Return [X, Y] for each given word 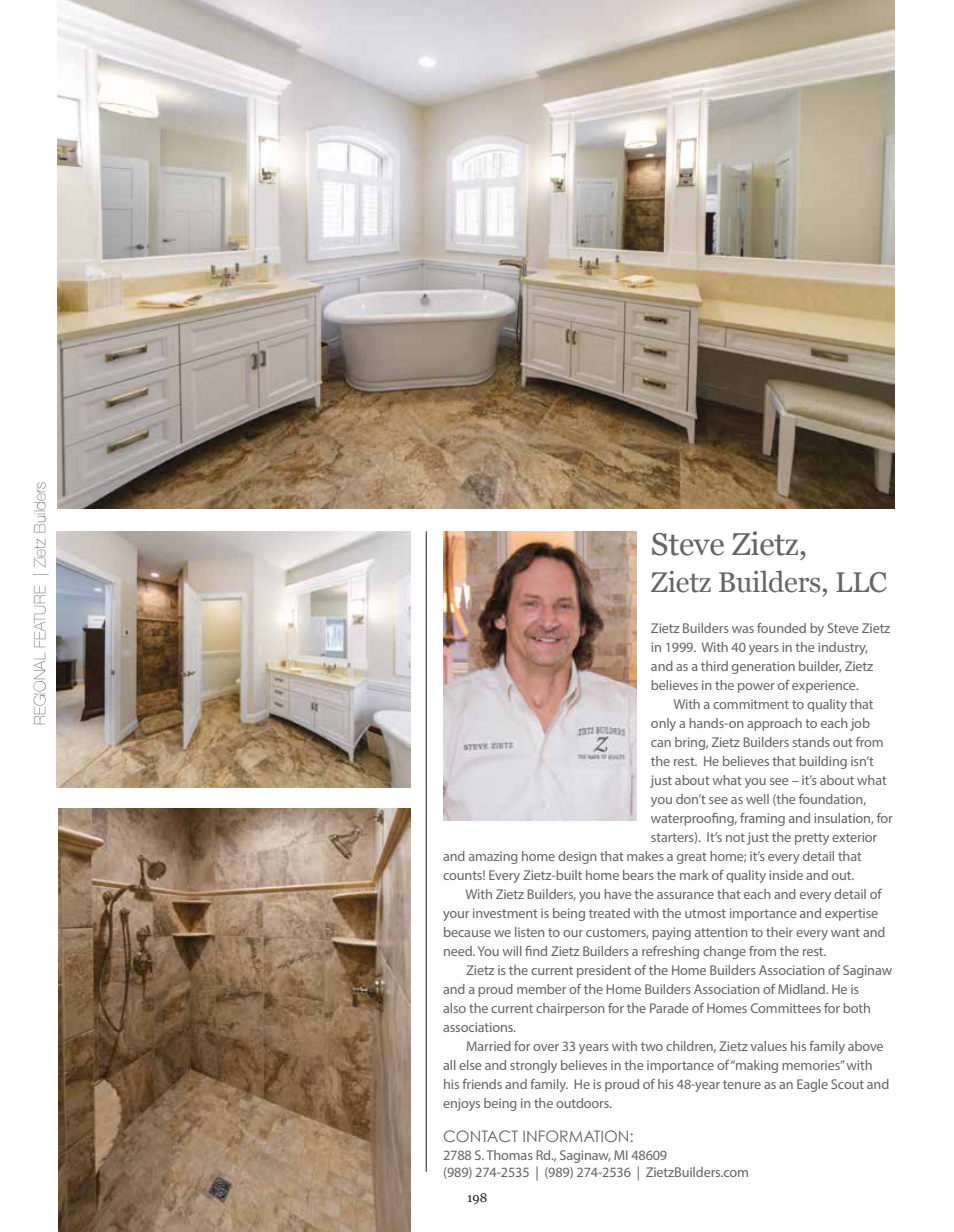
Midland [803, 989]
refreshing [670, 952]
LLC [861, 582]
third [714, 666]
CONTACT [481, 1136]
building [823, 762]
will [512, 951]
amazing [493, 857]
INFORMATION [575, 1136]
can [661, 743]
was [743, 629]
